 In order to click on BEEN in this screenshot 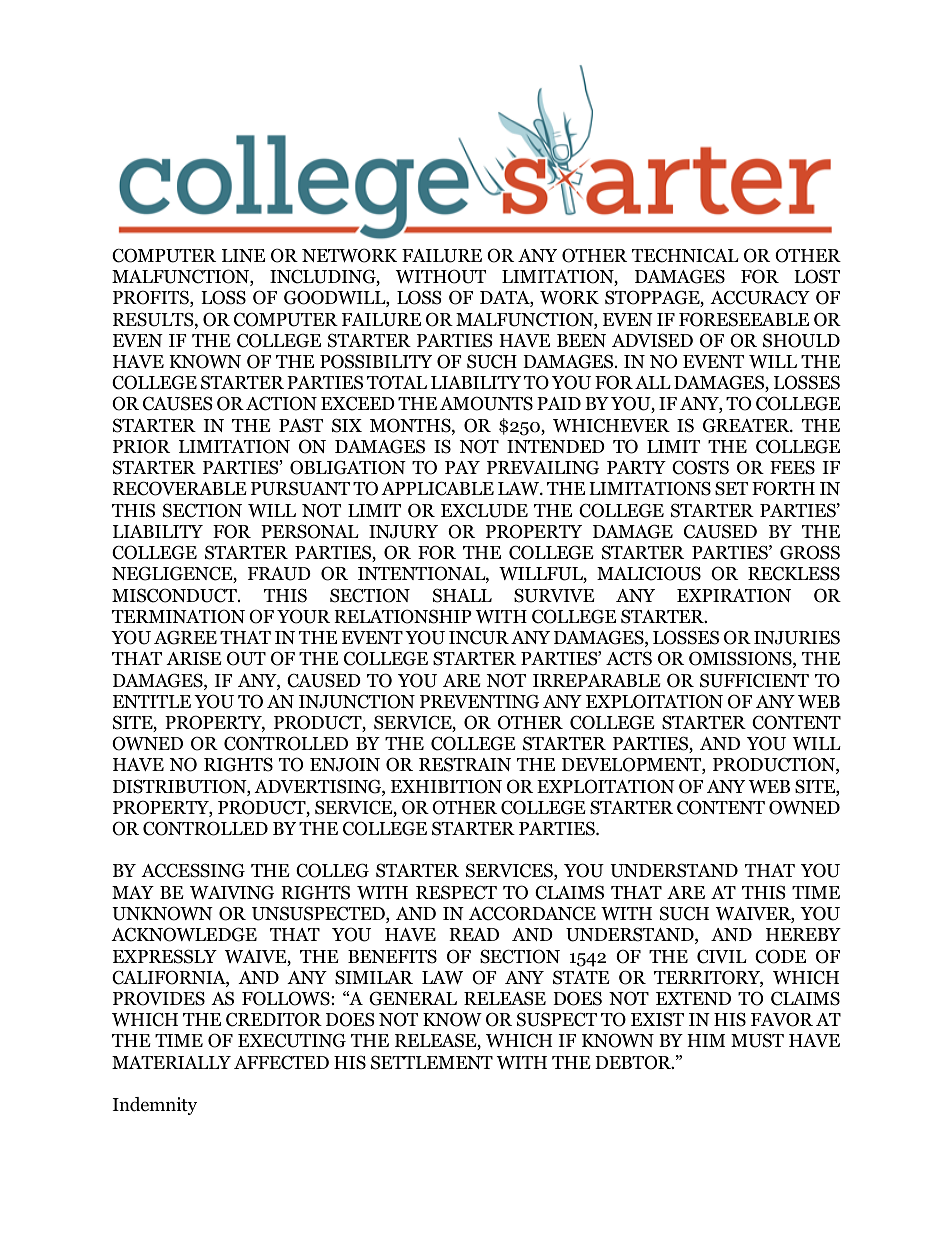, I will do `click(581, 340)`.
